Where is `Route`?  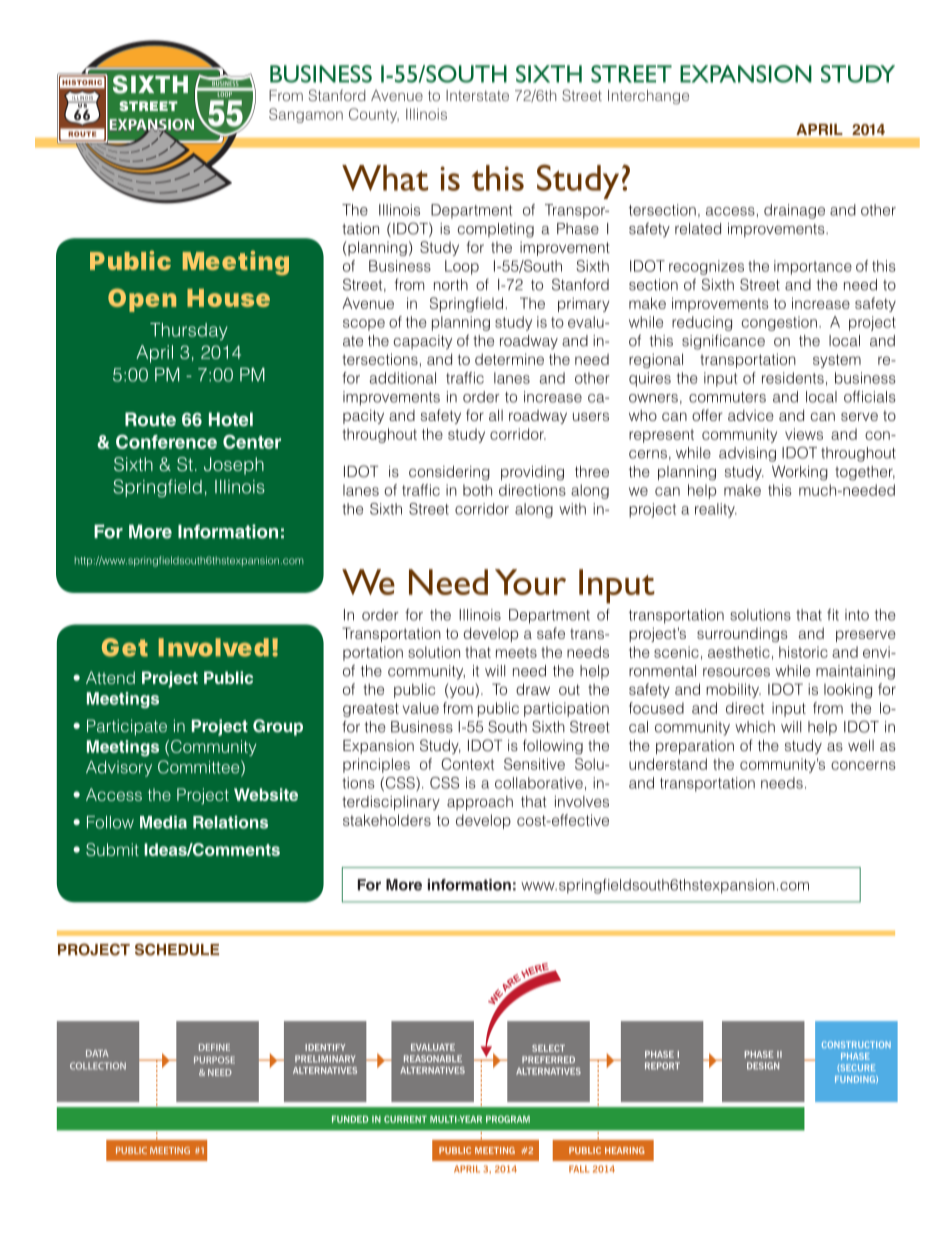
Route is located at coordinates (150, 419).
